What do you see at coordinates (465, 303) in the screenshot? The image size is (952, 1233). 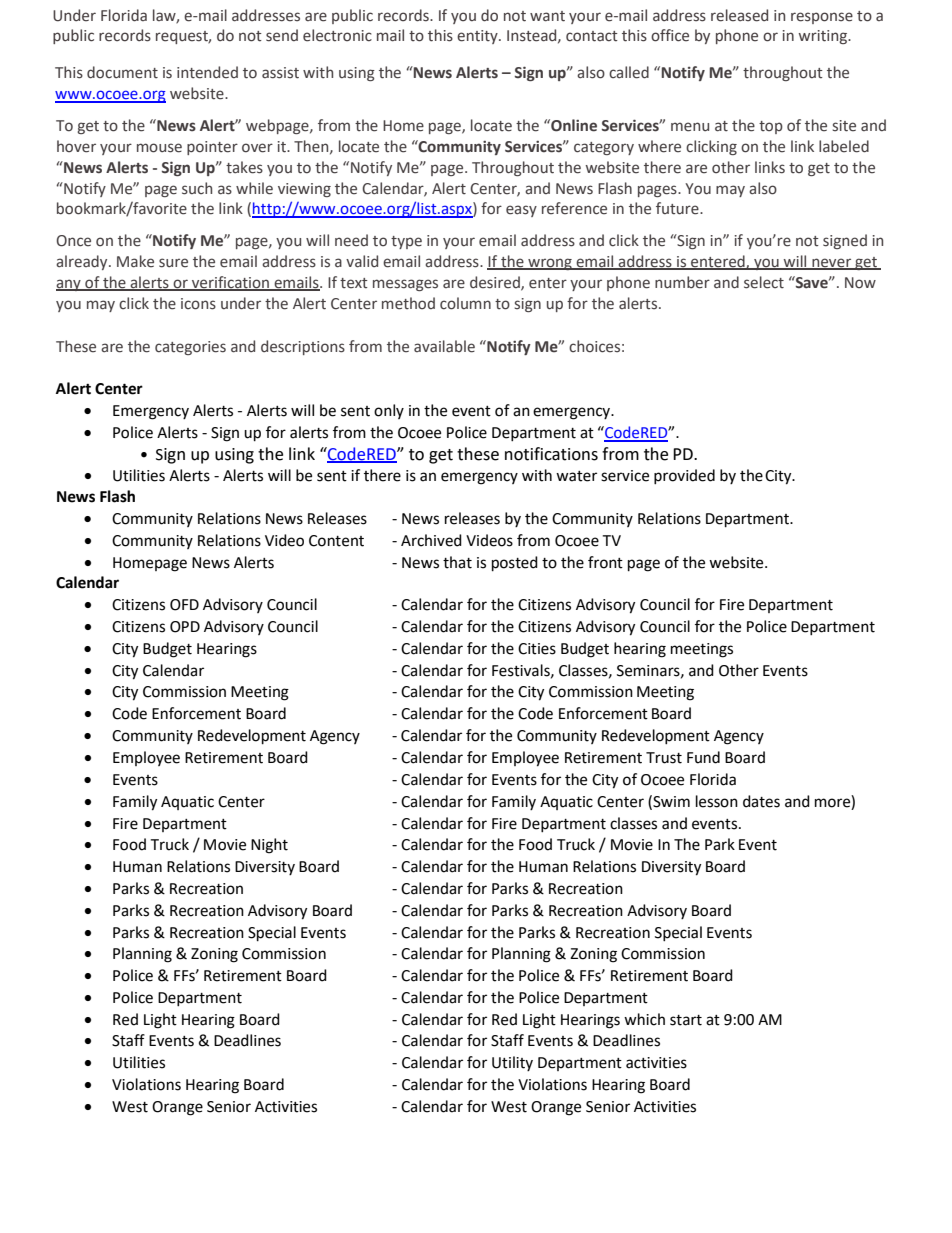 I see `column` at bounding box center [465, 303].
